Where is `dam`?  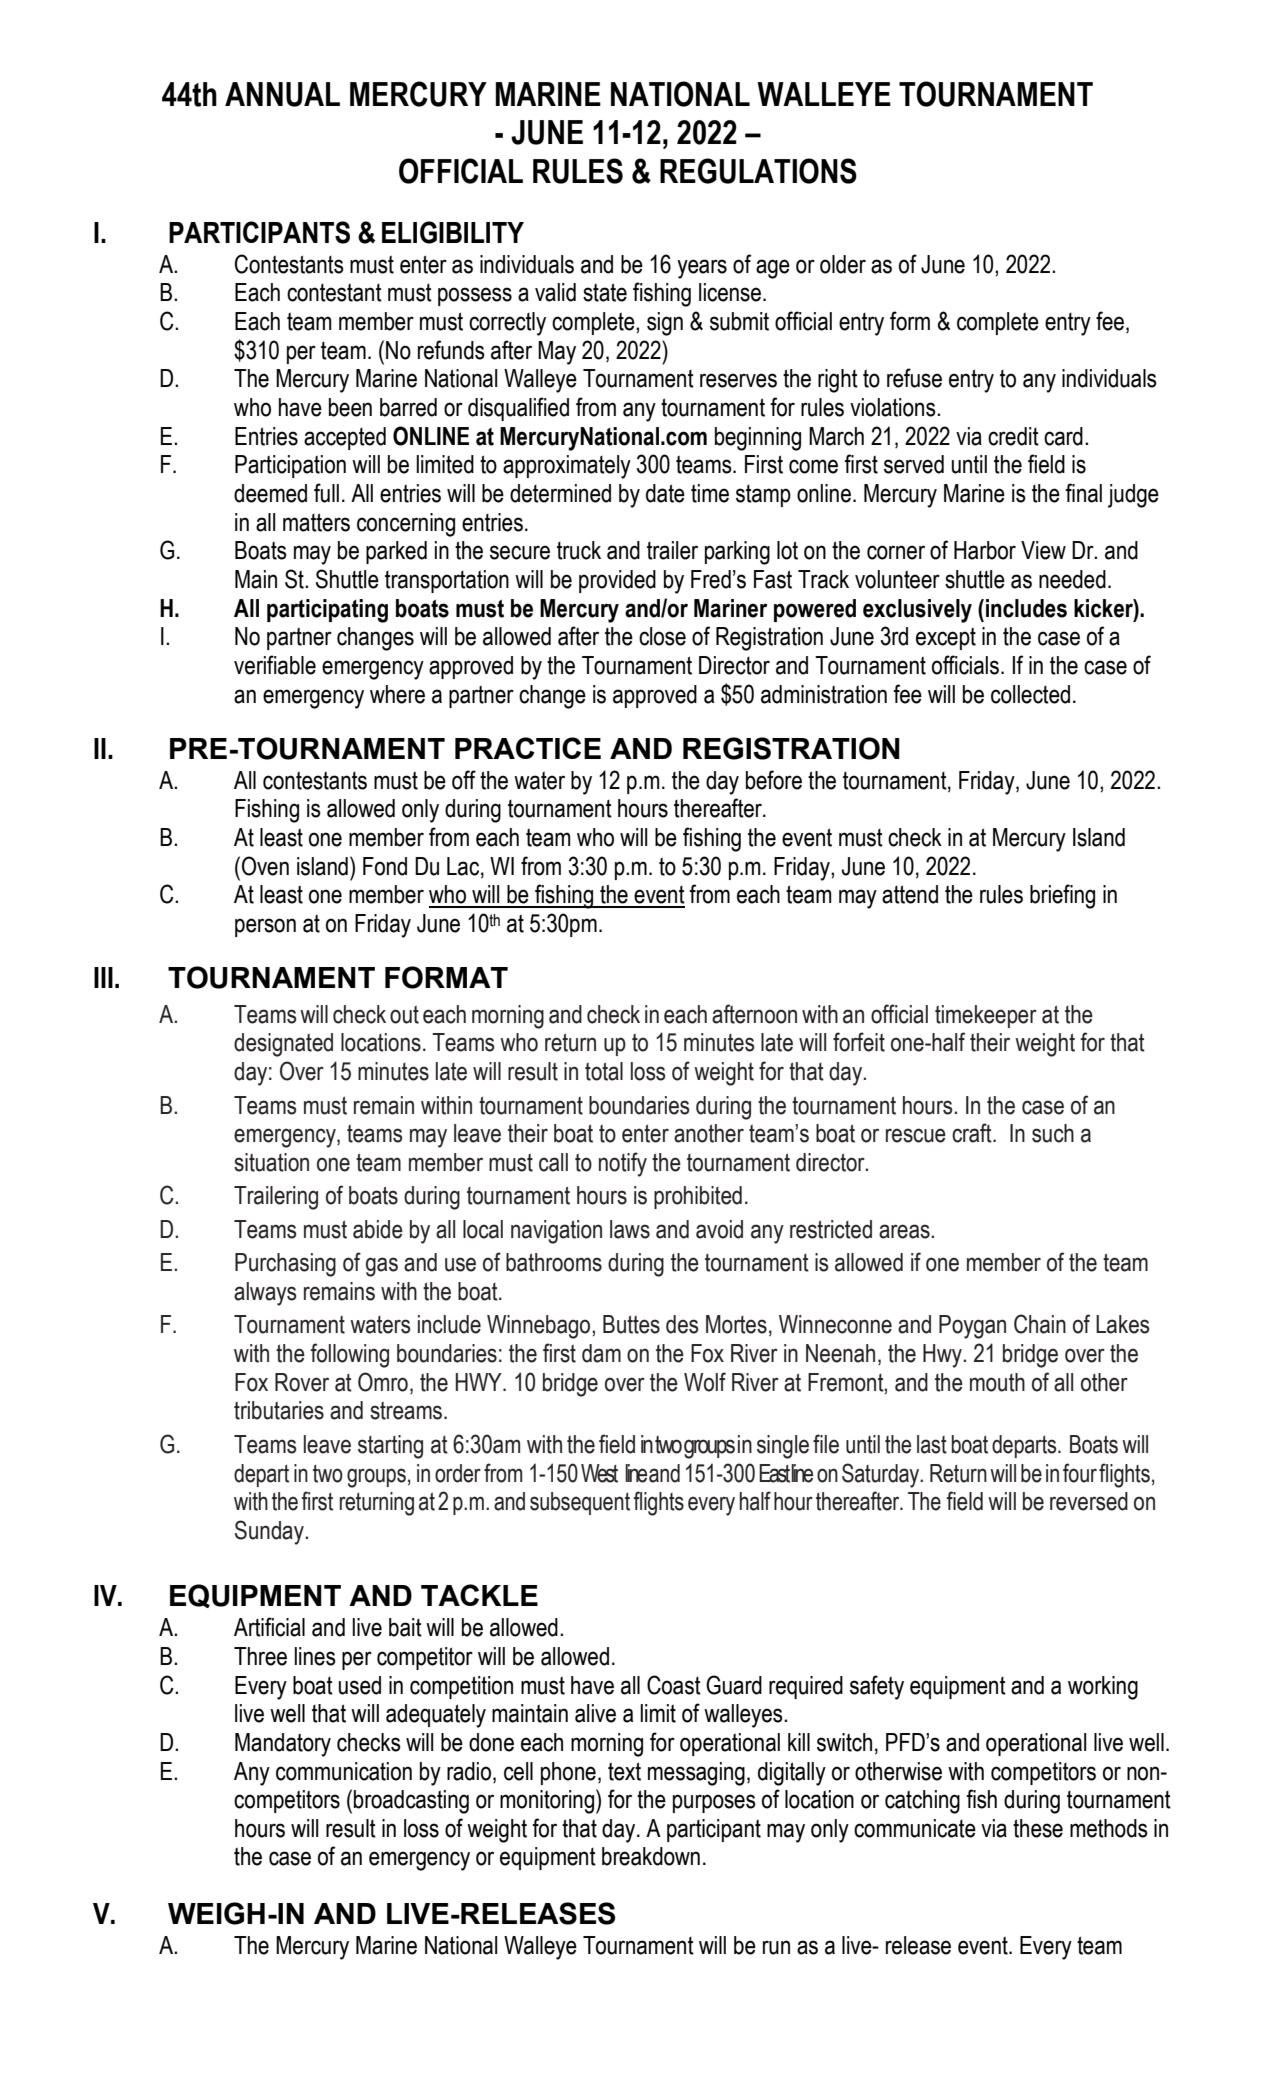 dam is located at coordinates (601, 1353).
